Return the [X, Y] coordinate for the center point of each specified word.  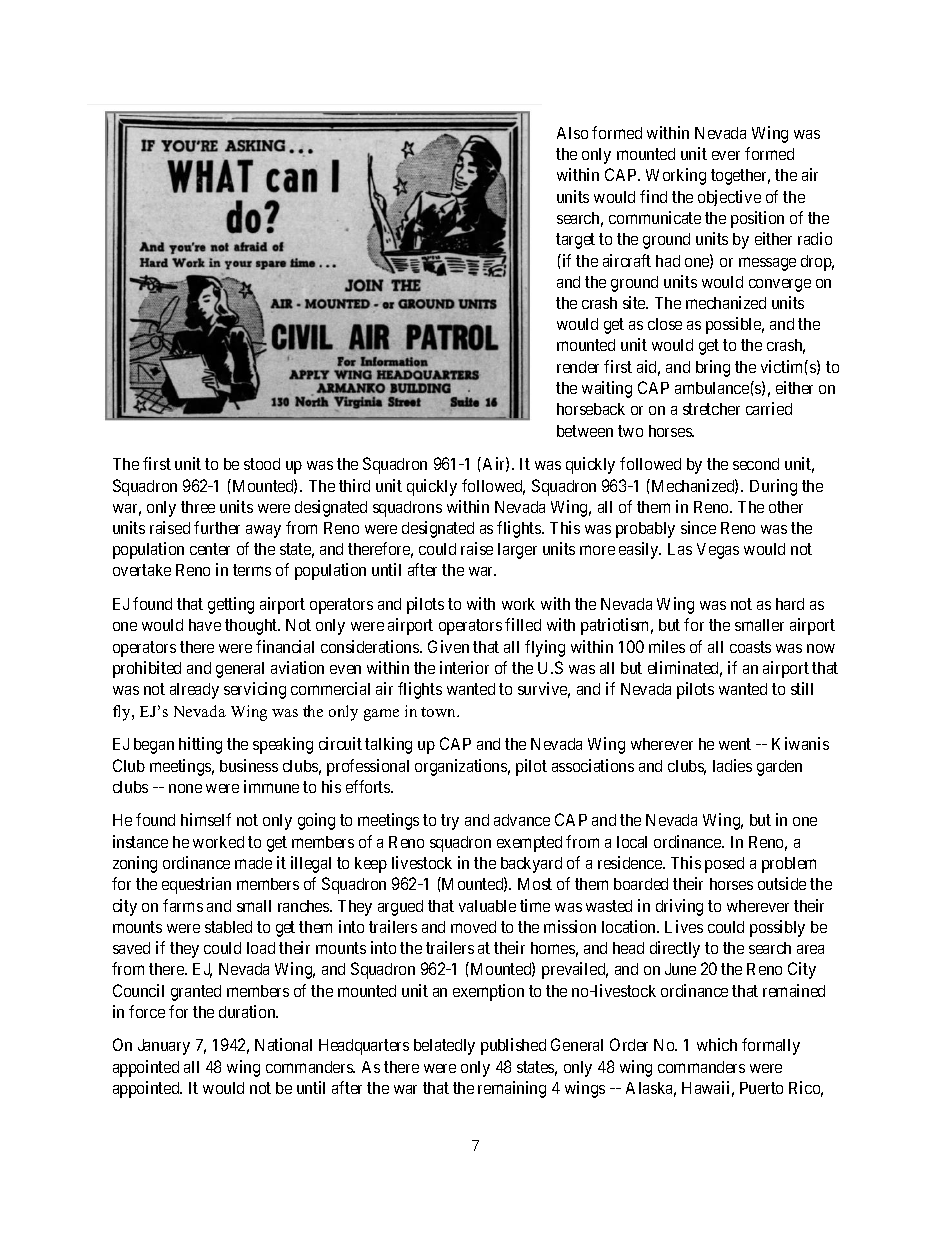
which [717, 1044]
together [740, 177]
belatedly [444, 1047]
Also [572, 133]
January [164, 1047]
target [575, 241]
